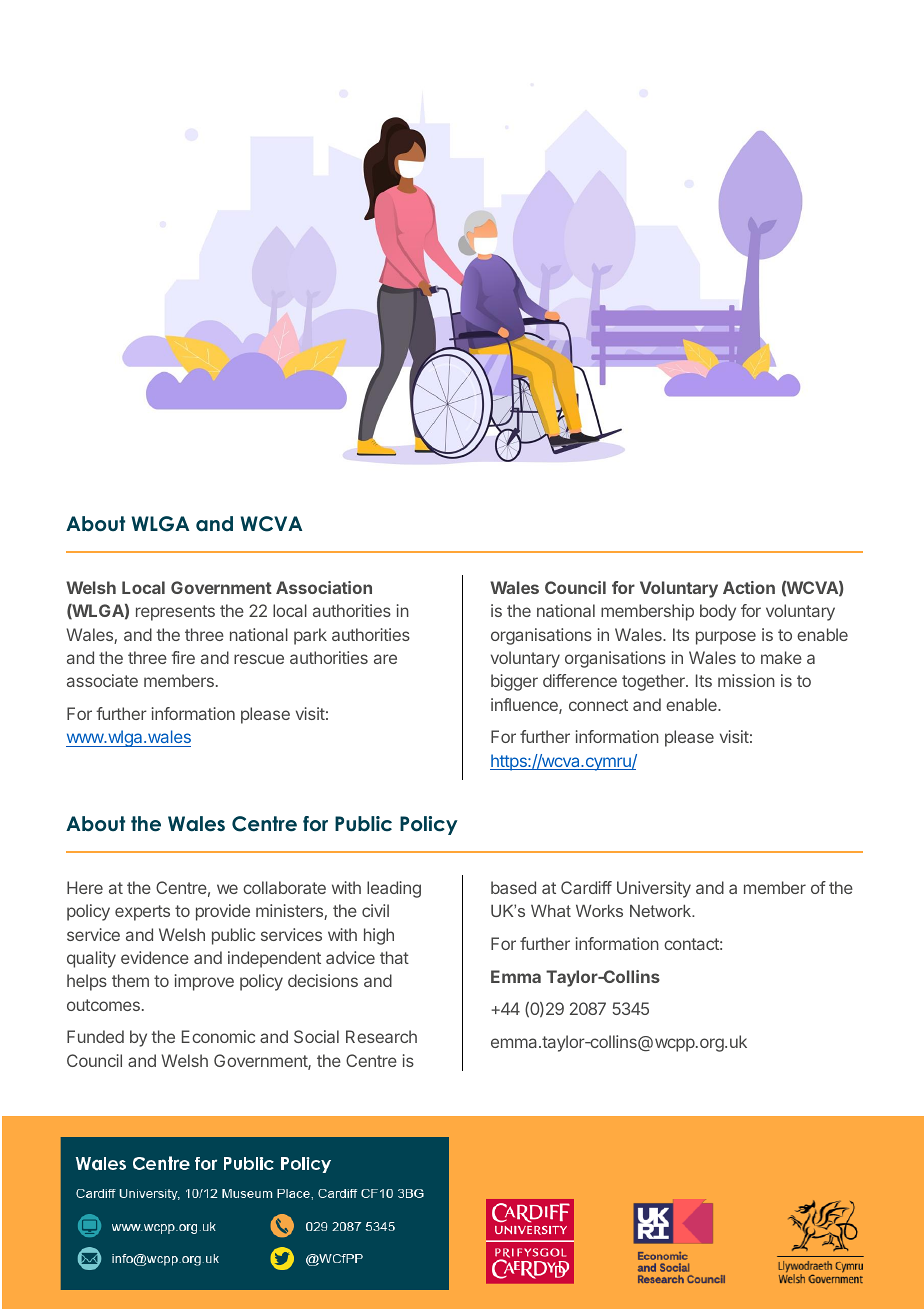 This screenshot has width=924, height=1309. I want to click on Association, so click(324, 587).
